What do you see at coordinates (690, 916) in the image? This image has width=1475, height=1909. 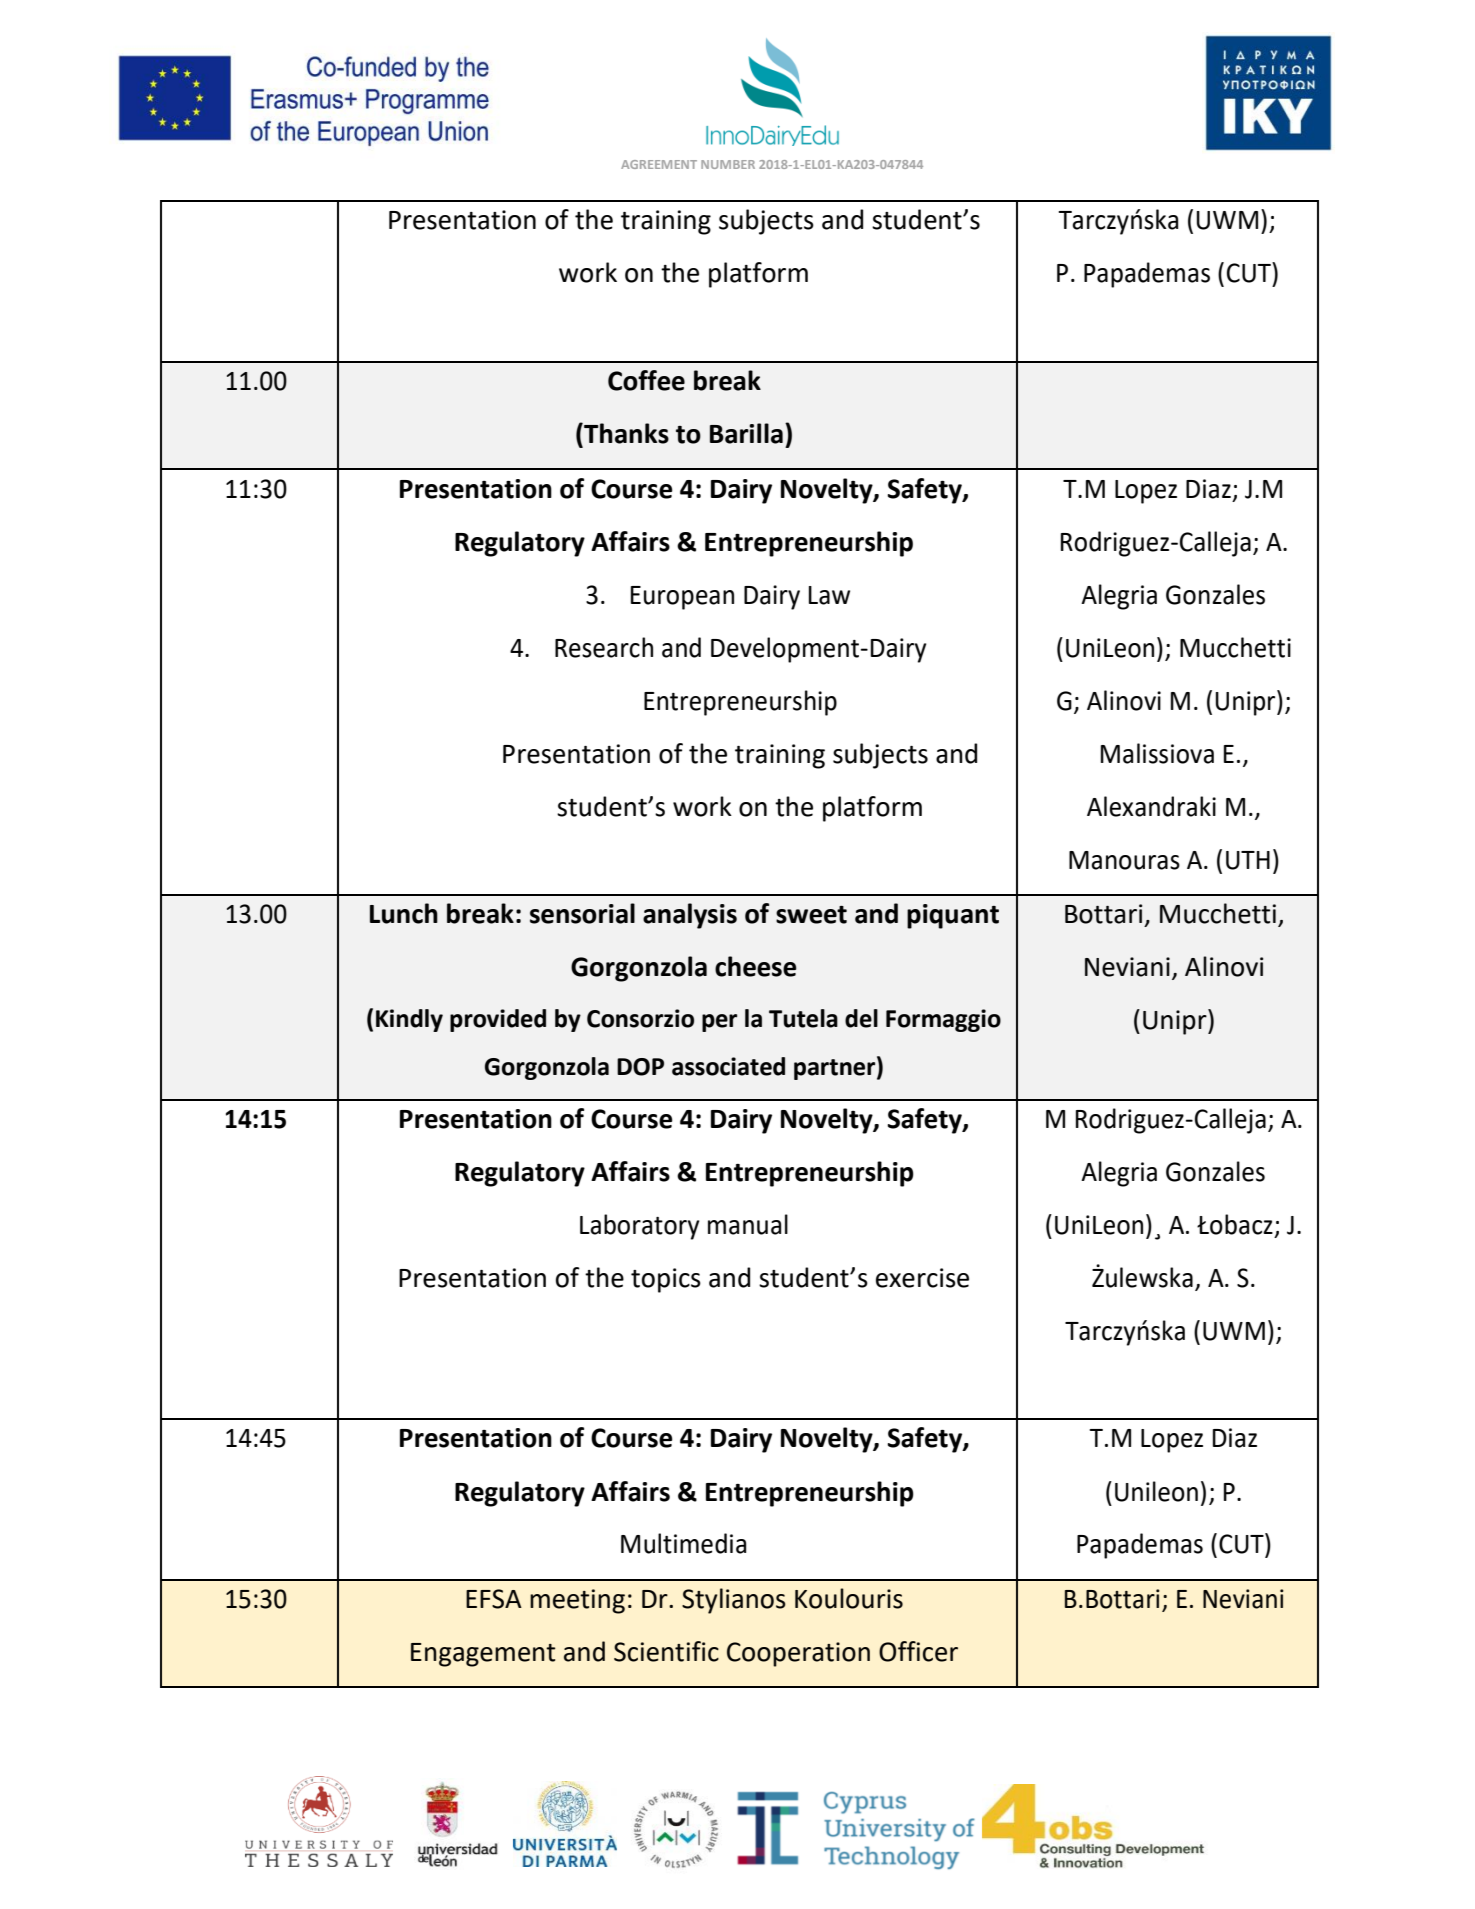 I see `analysis` at bounding box center [690, 916].
